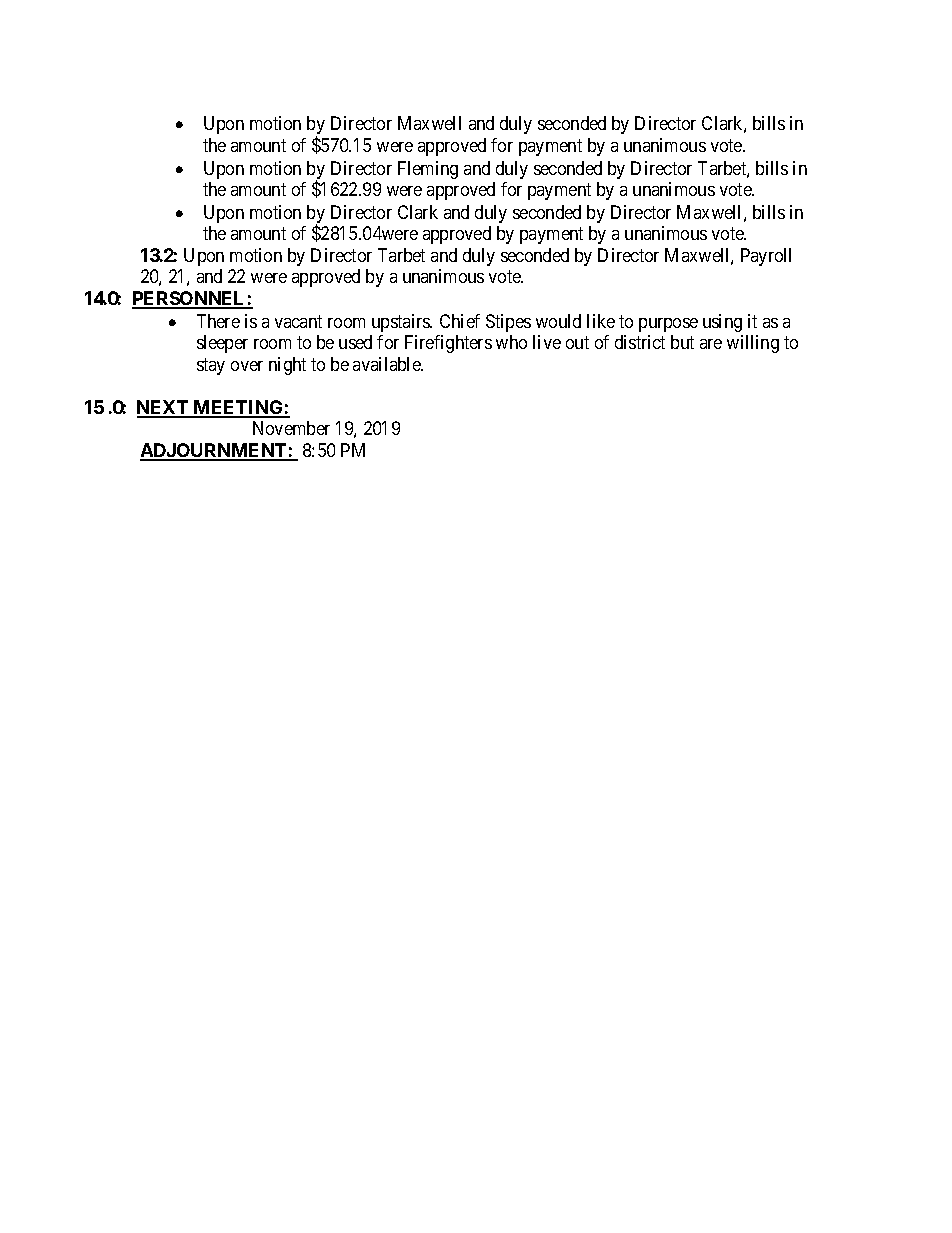 The height and width of the screenshot is (1233, 952). Describe the element at coordinates (766, 257) in the screenshot. I see `Payroll` at that location.
